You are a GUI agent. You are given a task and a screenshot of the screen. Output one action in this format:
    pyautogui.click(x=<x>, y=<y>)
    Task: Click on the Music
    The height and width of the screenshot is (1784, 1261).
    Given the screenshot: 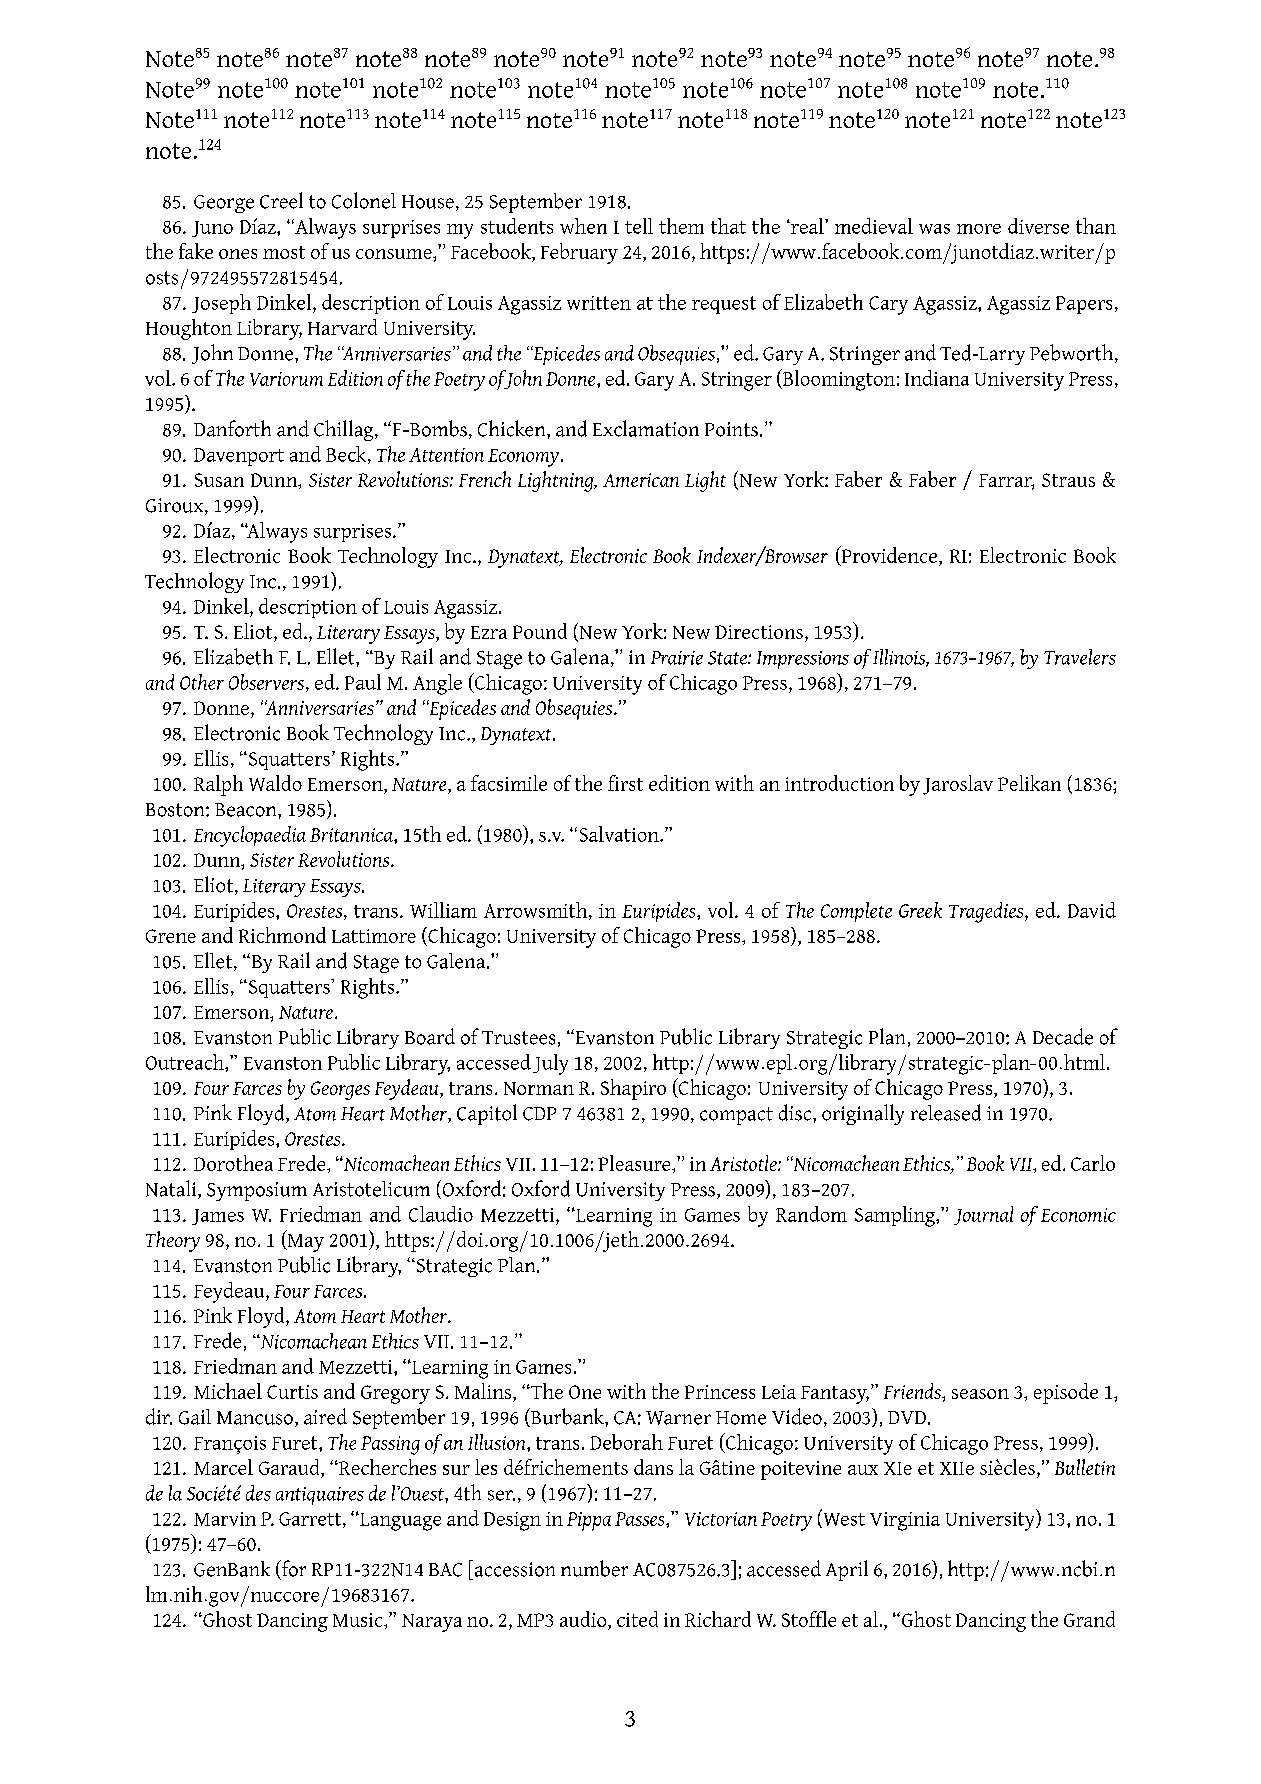 What is the action you would take?
    pyautogui.click(x=359, y=1620)
